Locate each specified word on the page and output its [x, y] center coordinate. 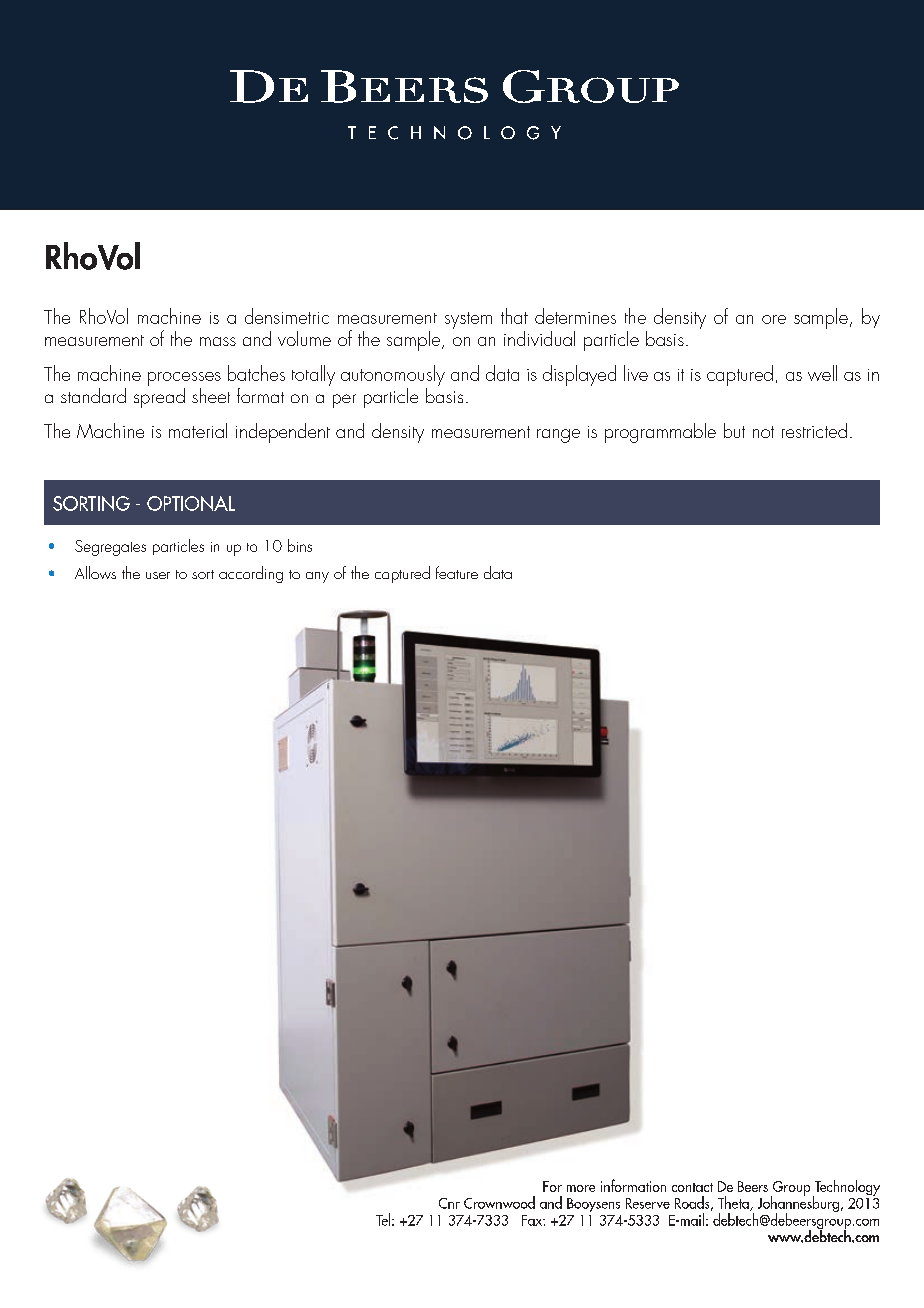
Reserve [648, 1203]
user [158, 575]
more [581, 1188]
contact [692, 1187]
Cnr [449, 1203]
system [468, 320]
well [822, 373]
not [763, 432]
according [251, 574]
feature [457, 572]
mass [218, 341]
